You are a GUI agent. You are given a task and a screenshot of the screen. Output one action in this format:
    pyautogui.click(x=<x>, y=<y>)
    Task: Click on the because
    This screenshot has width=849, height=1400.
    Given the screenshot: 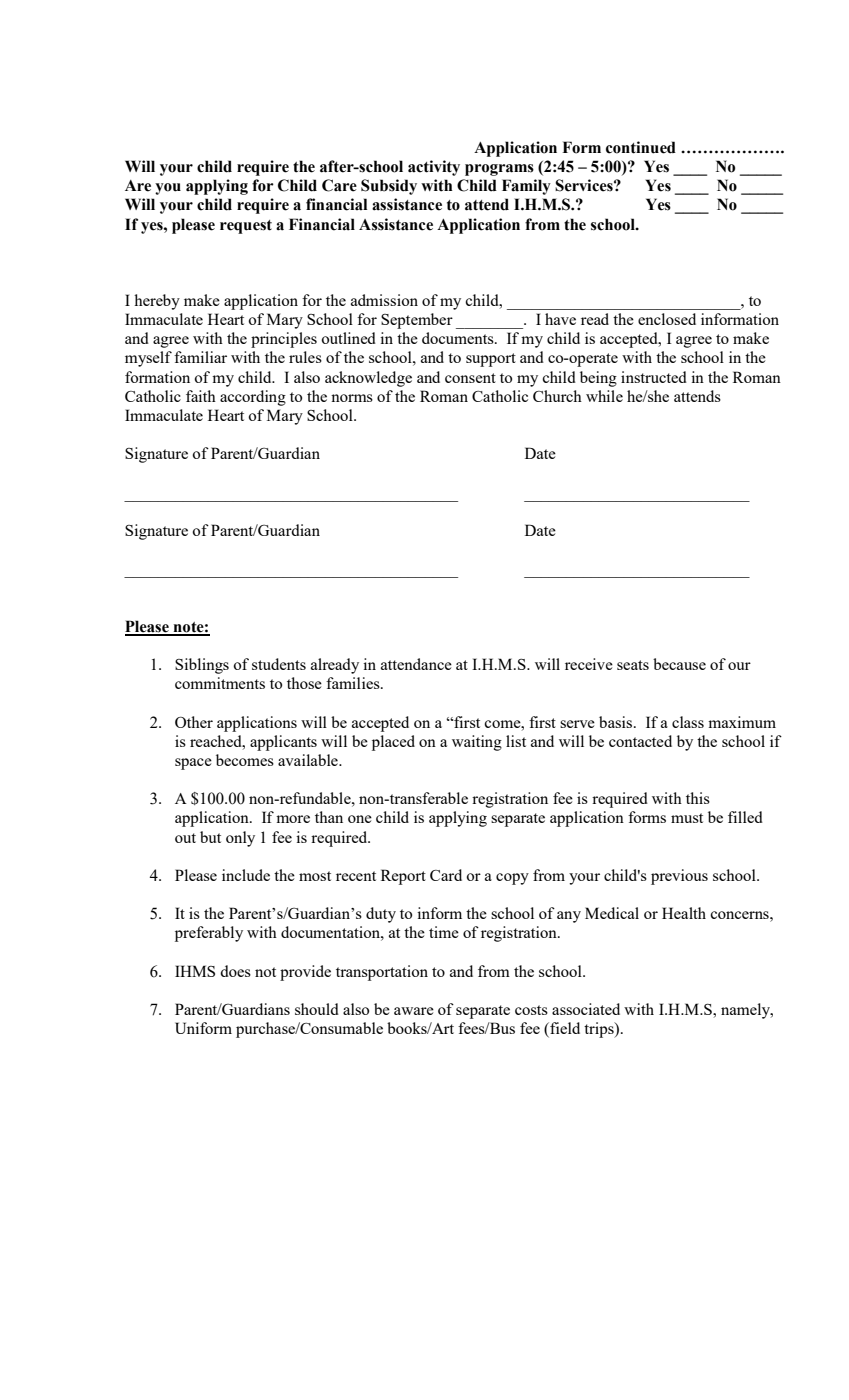 What is the action you would take?
    pyautogui.click(x=679, y=664)
